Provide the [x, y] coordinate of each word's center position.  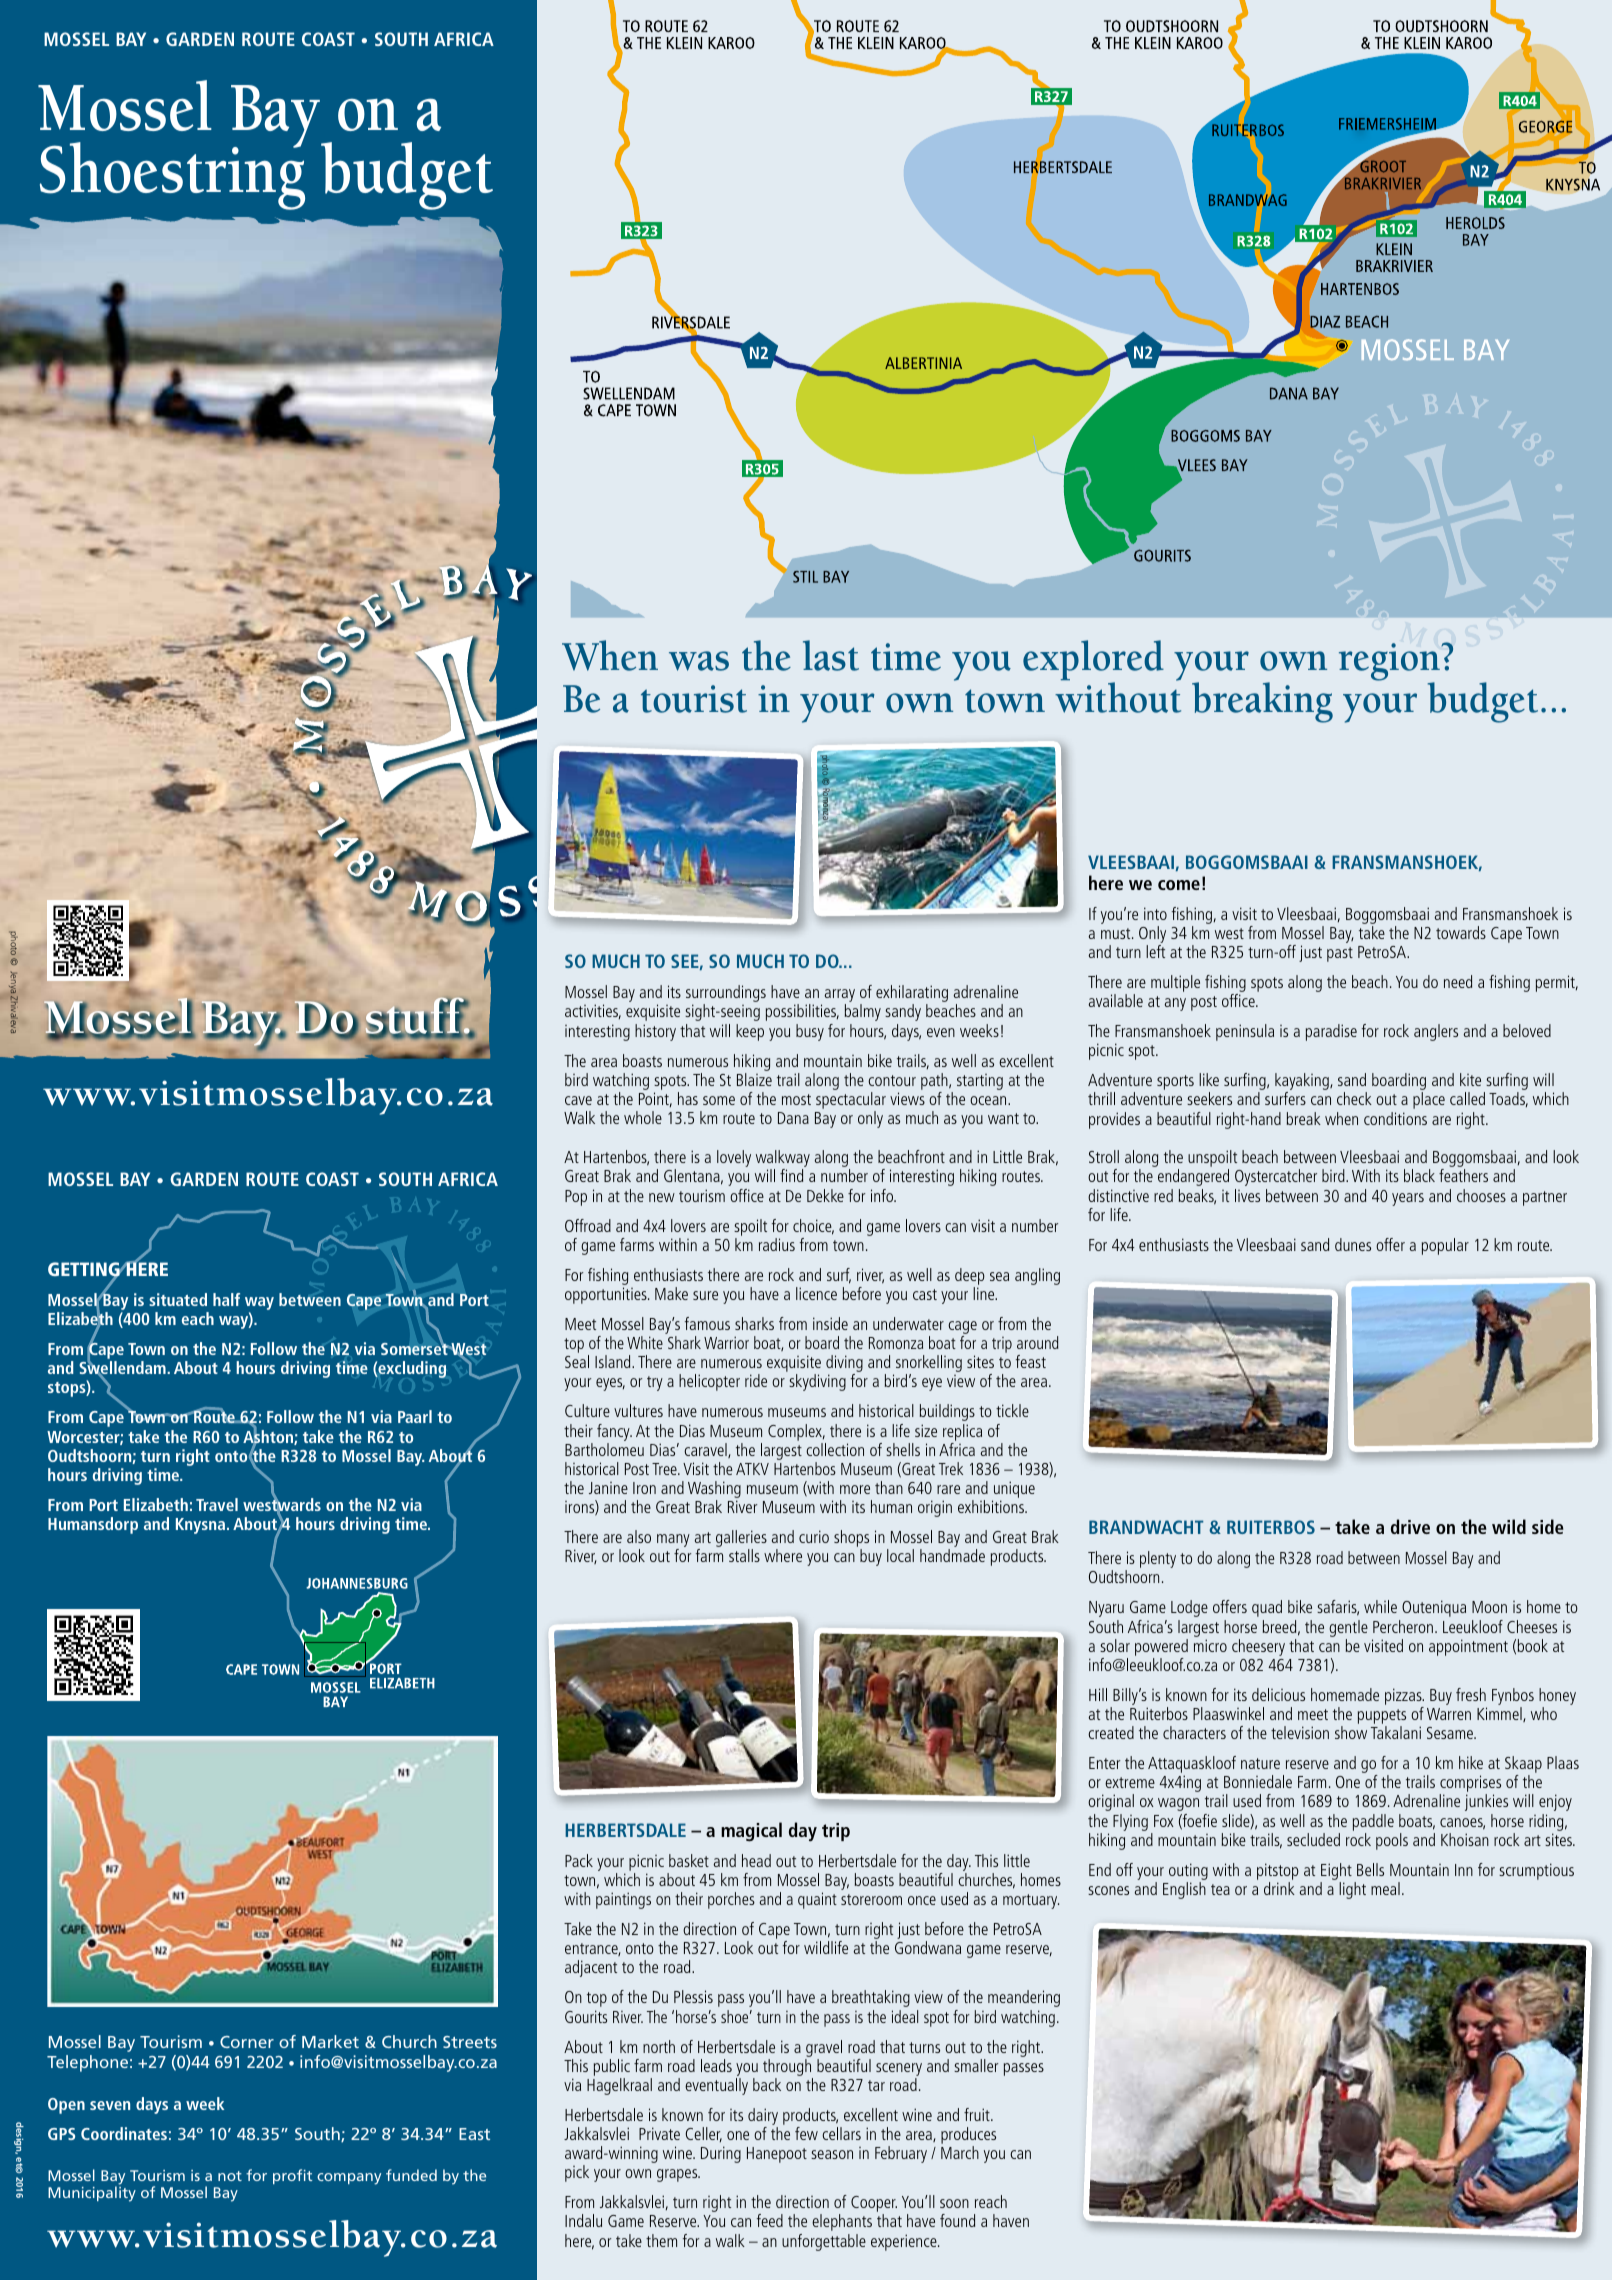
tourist [694, 699]
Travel [217, 1504]
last [831, 655]
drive [1410, 1526]
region [1390, 663]
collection [835, 1449]
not [230, 2176]
